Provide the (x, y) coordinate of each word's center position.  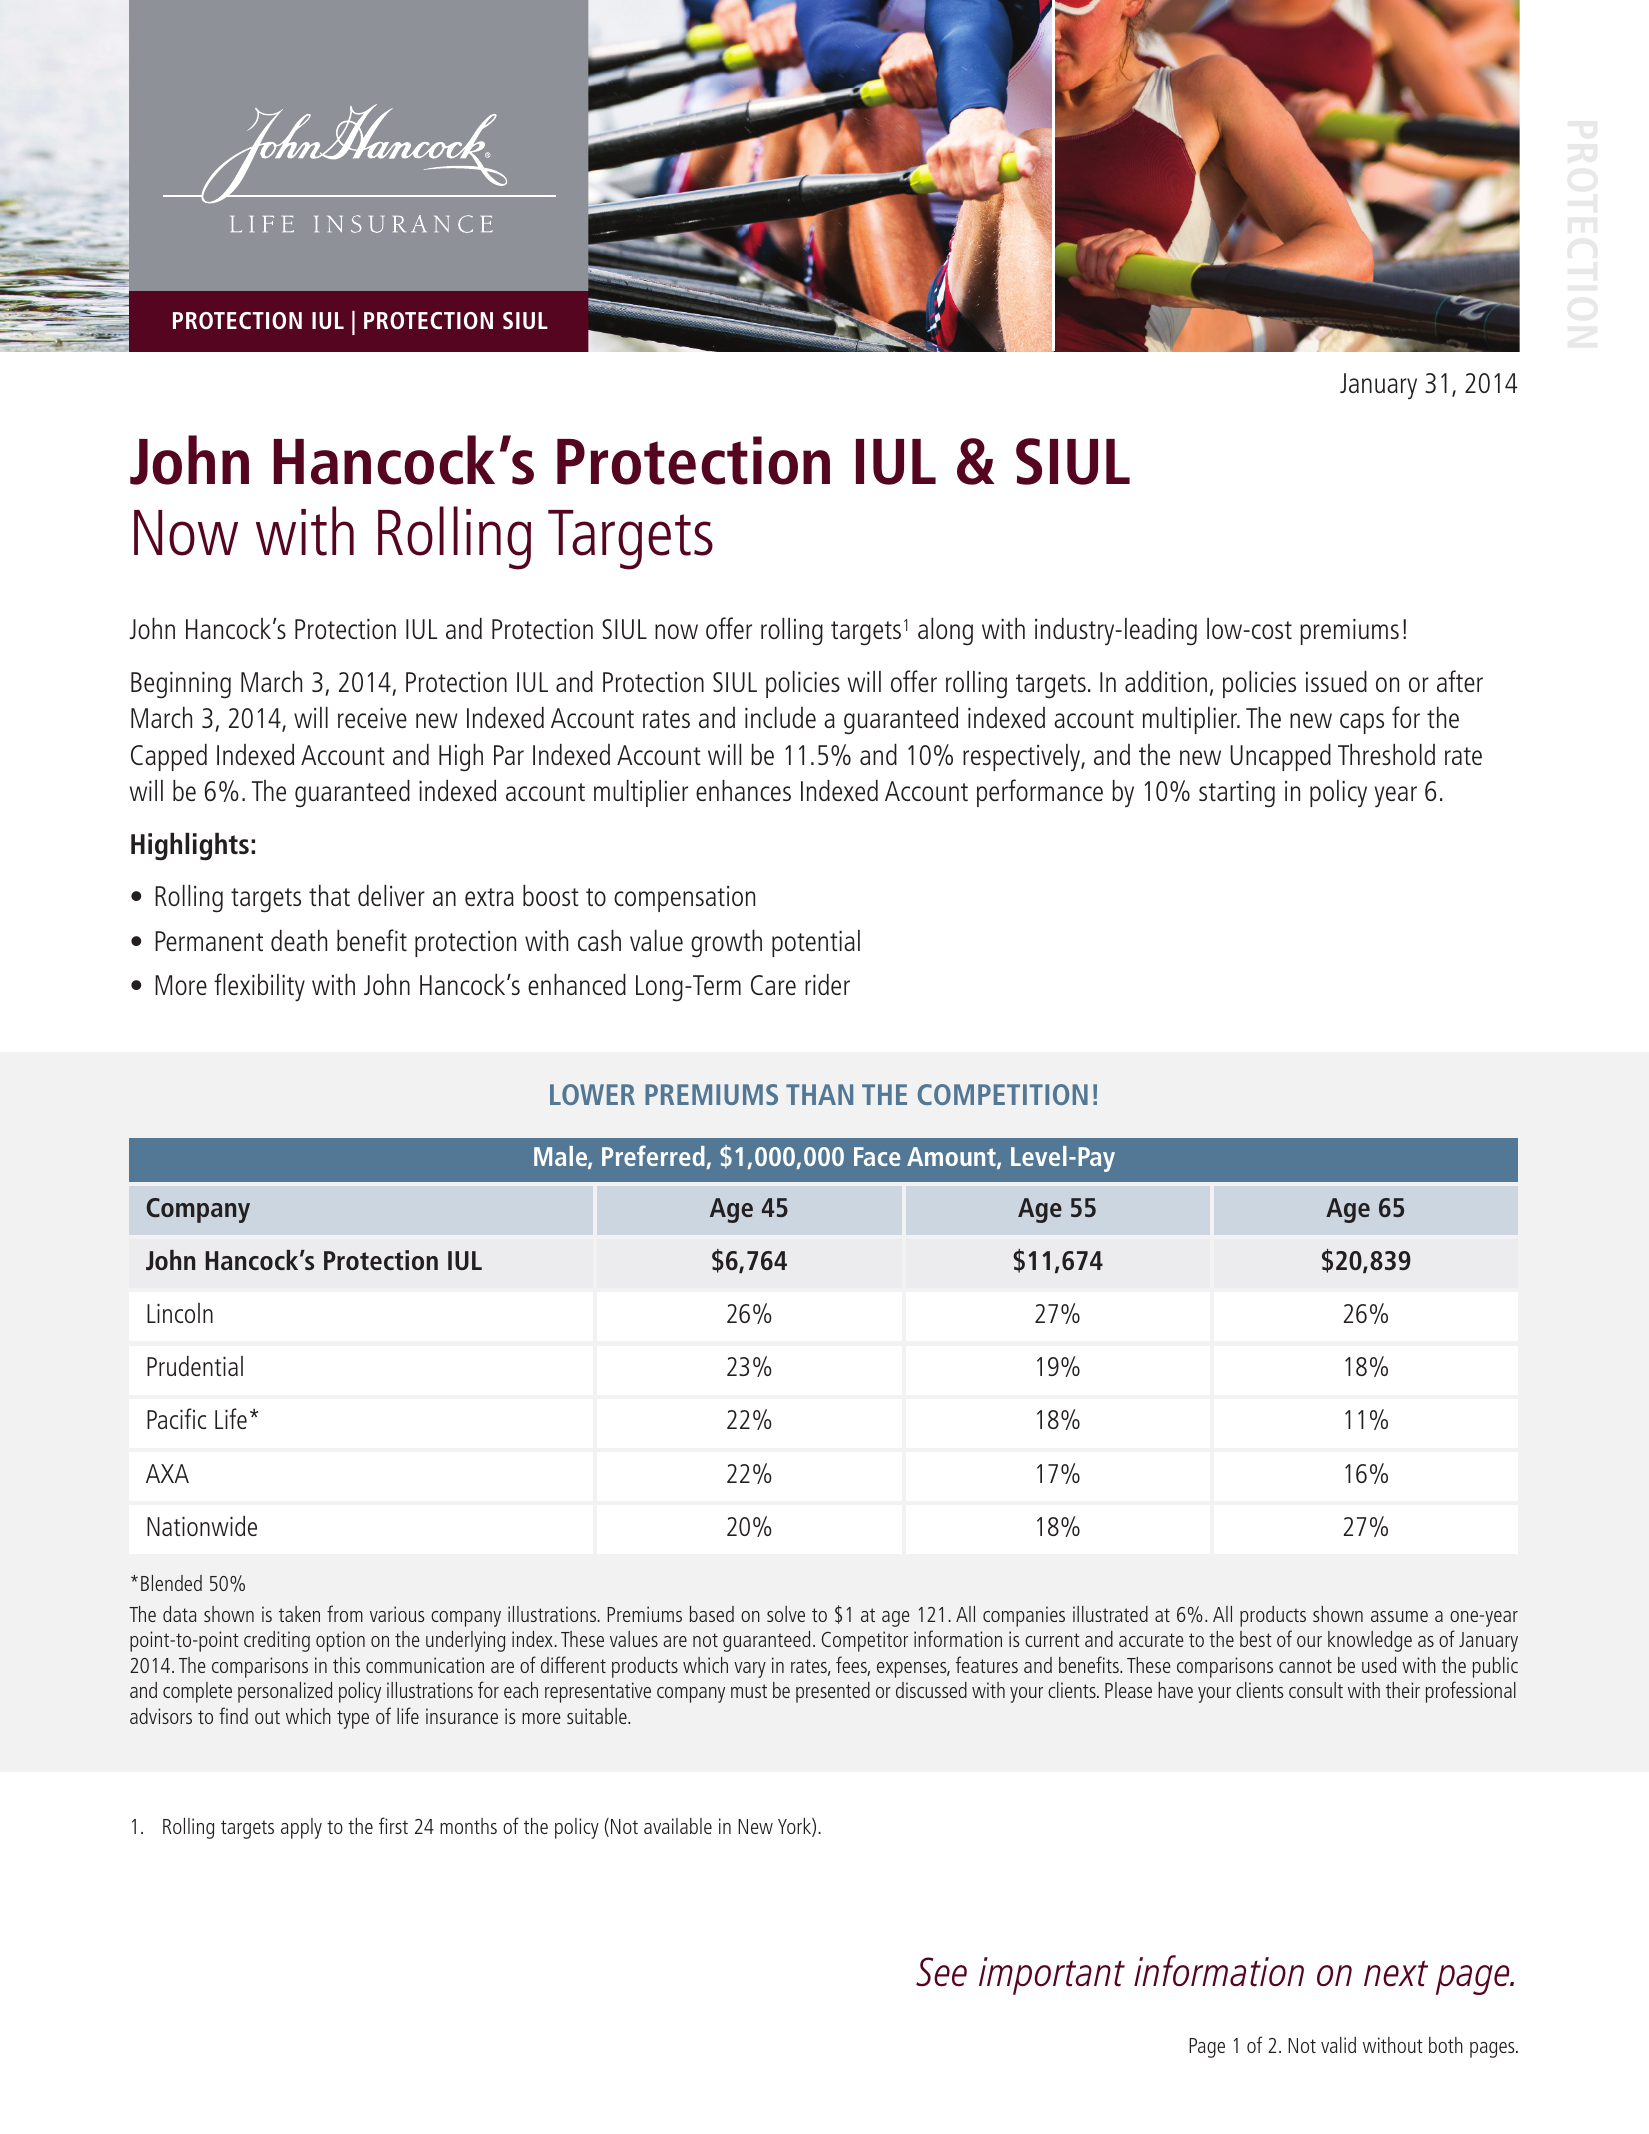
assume (1399, 1616)
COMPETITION (1003, 1094)
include (780, 717)
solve (786, 1614)
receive (372, 718)
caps (1362, 723)
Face (877, 1156)
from (345, 1613)
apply (301, 1828)
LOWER (592, 1094)
